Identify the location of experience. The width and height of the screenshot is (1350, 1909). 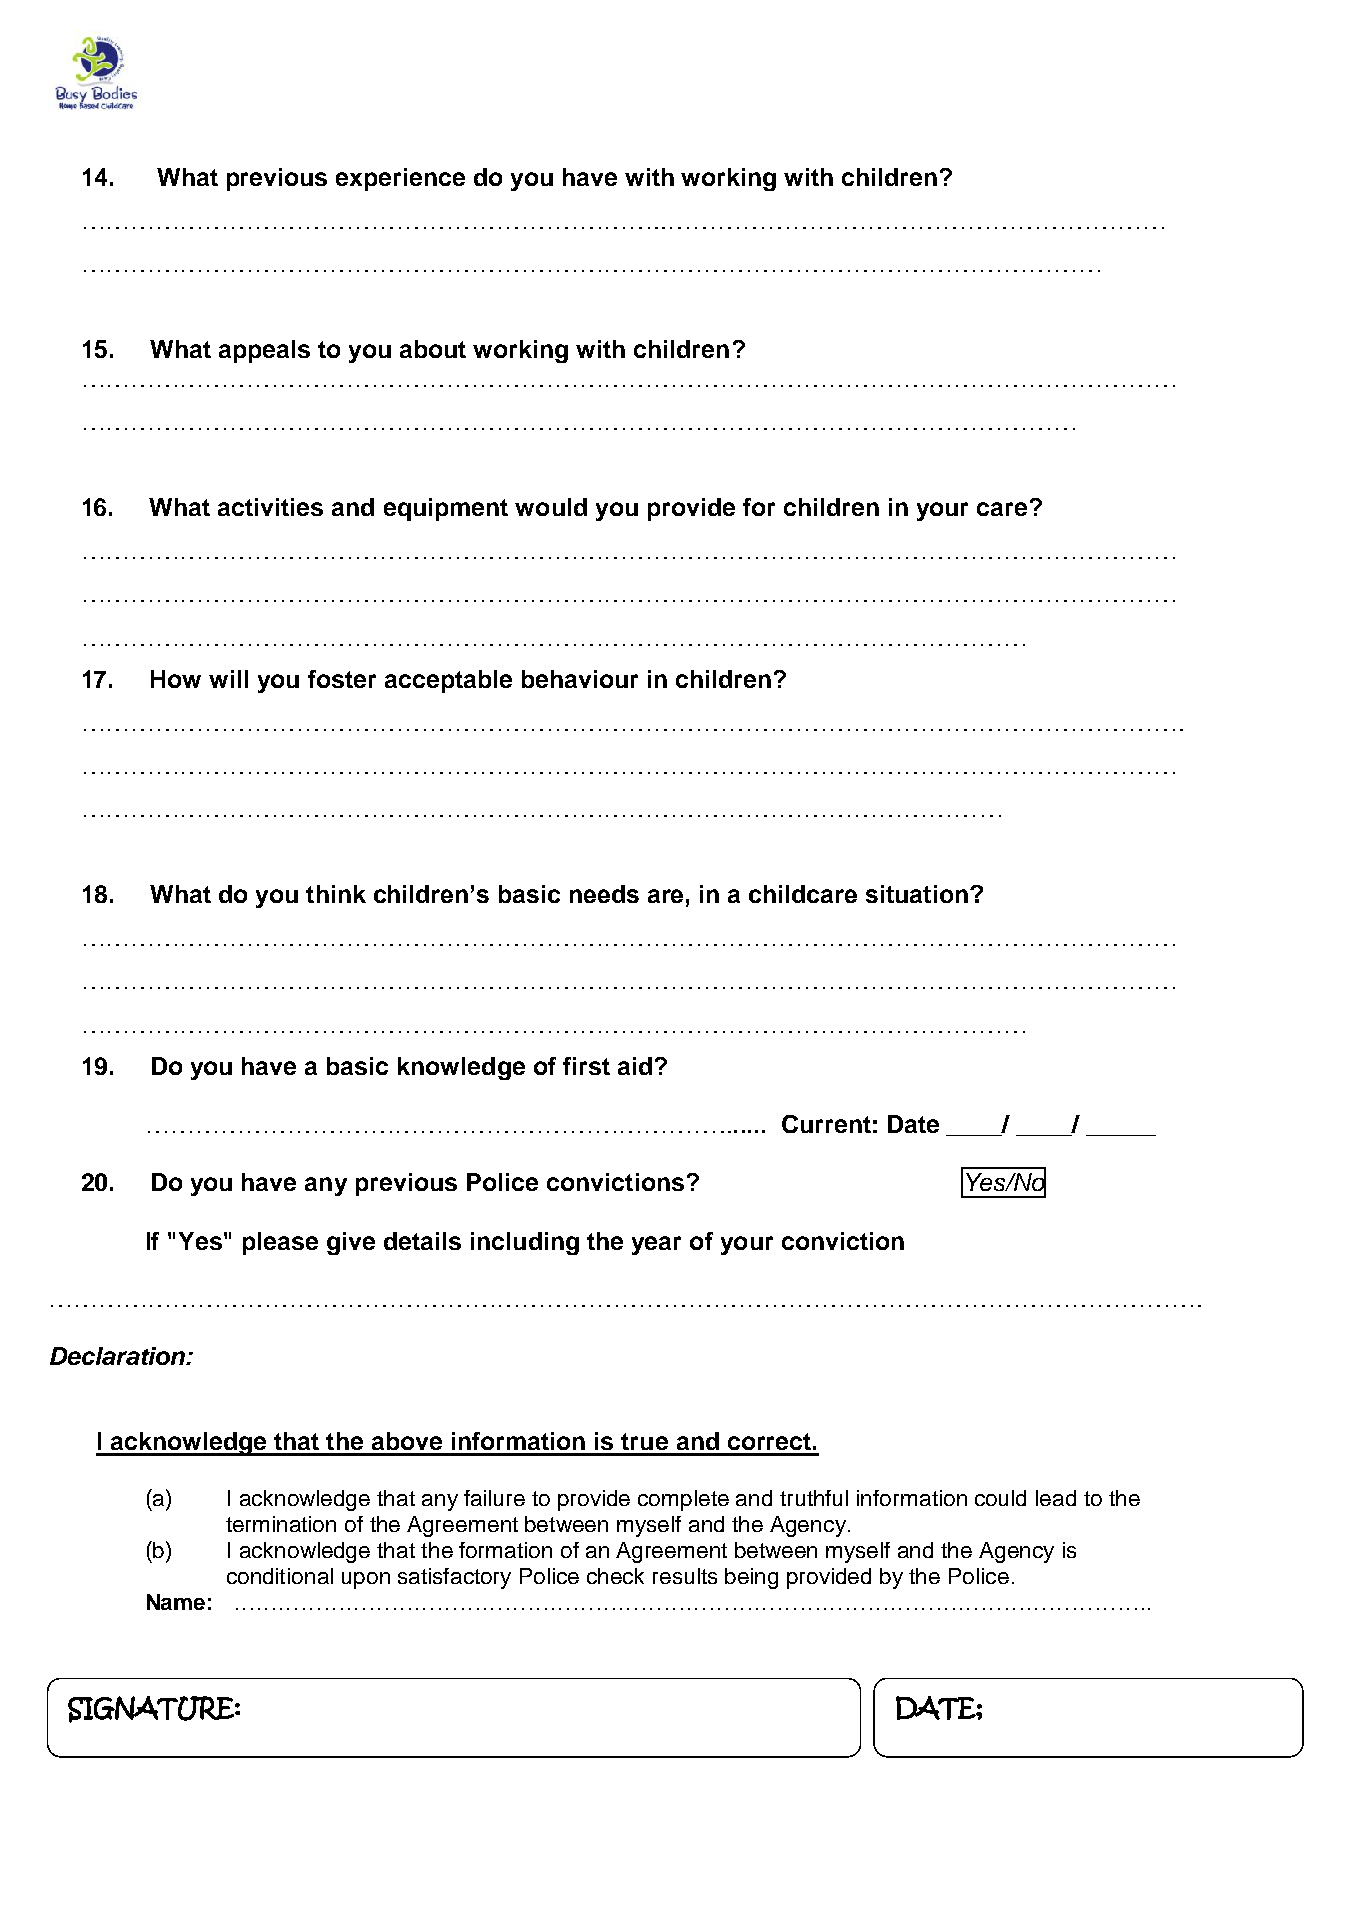
(400, 179).
